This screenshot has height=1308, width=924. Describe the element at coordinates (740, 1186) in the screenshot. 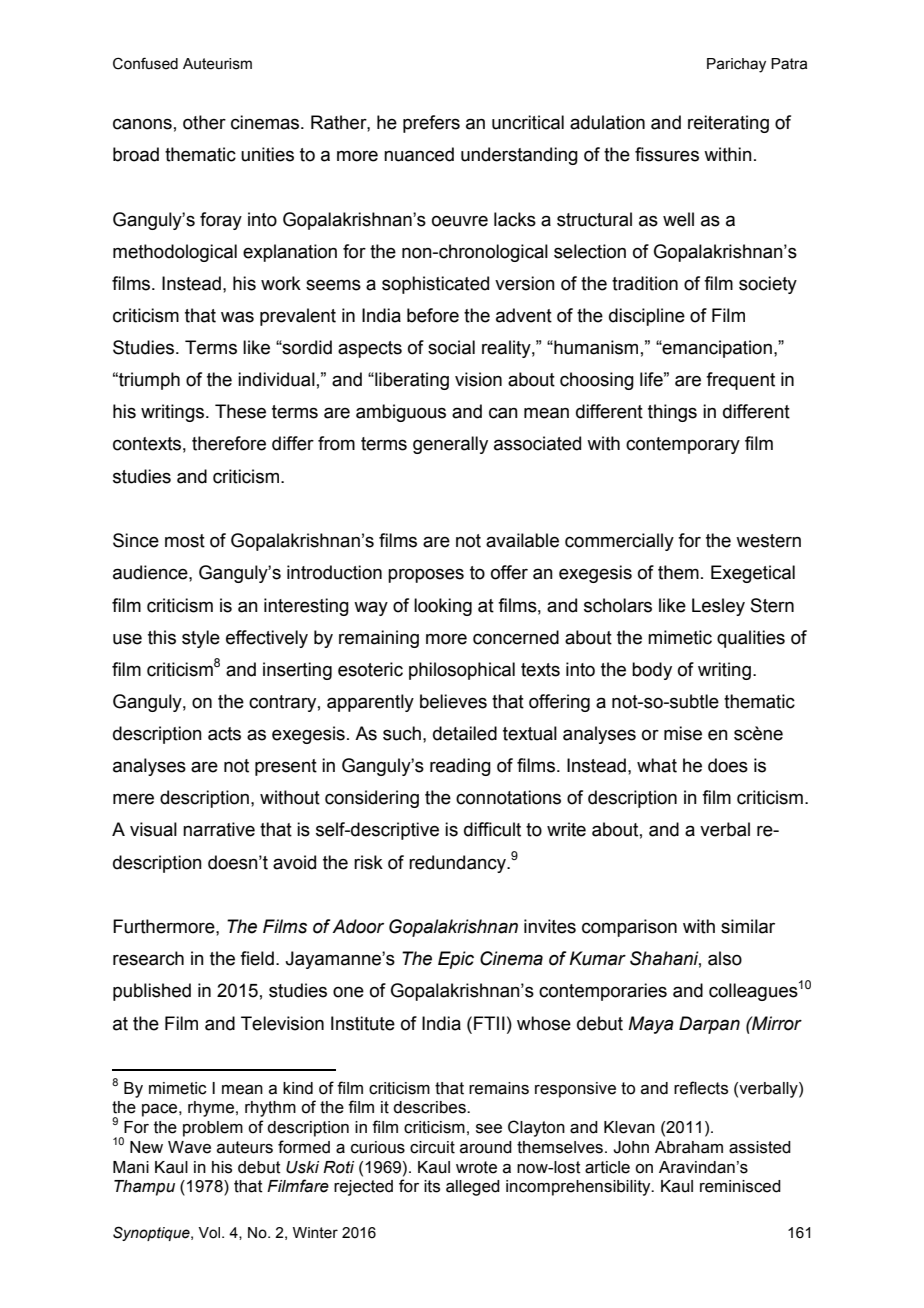

I see `reminisced` at that location.
